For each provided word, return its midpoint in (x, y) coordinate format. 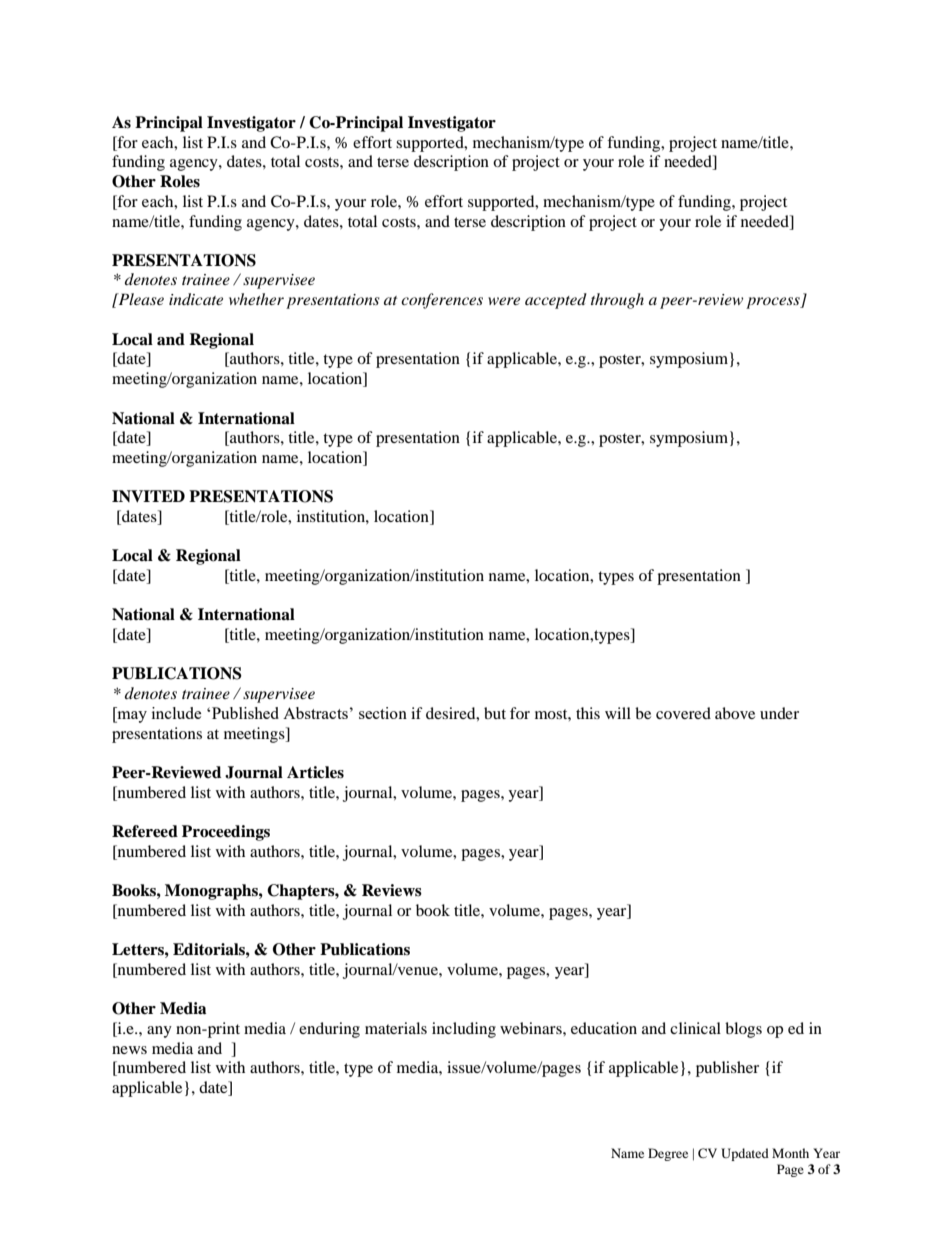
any (159, 1032)
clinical (695, 1028)
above (735, 713)
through (617, 301)
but (495, 713)
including (464, 1030)
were (504, 301)
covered (683, 713)
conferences (442, 301)
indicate (196, 299)
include (176, 713)
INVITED (148, 496)
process (774, 303)
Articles (315, 772)
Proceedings (226, 833)
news (129, 1050)
